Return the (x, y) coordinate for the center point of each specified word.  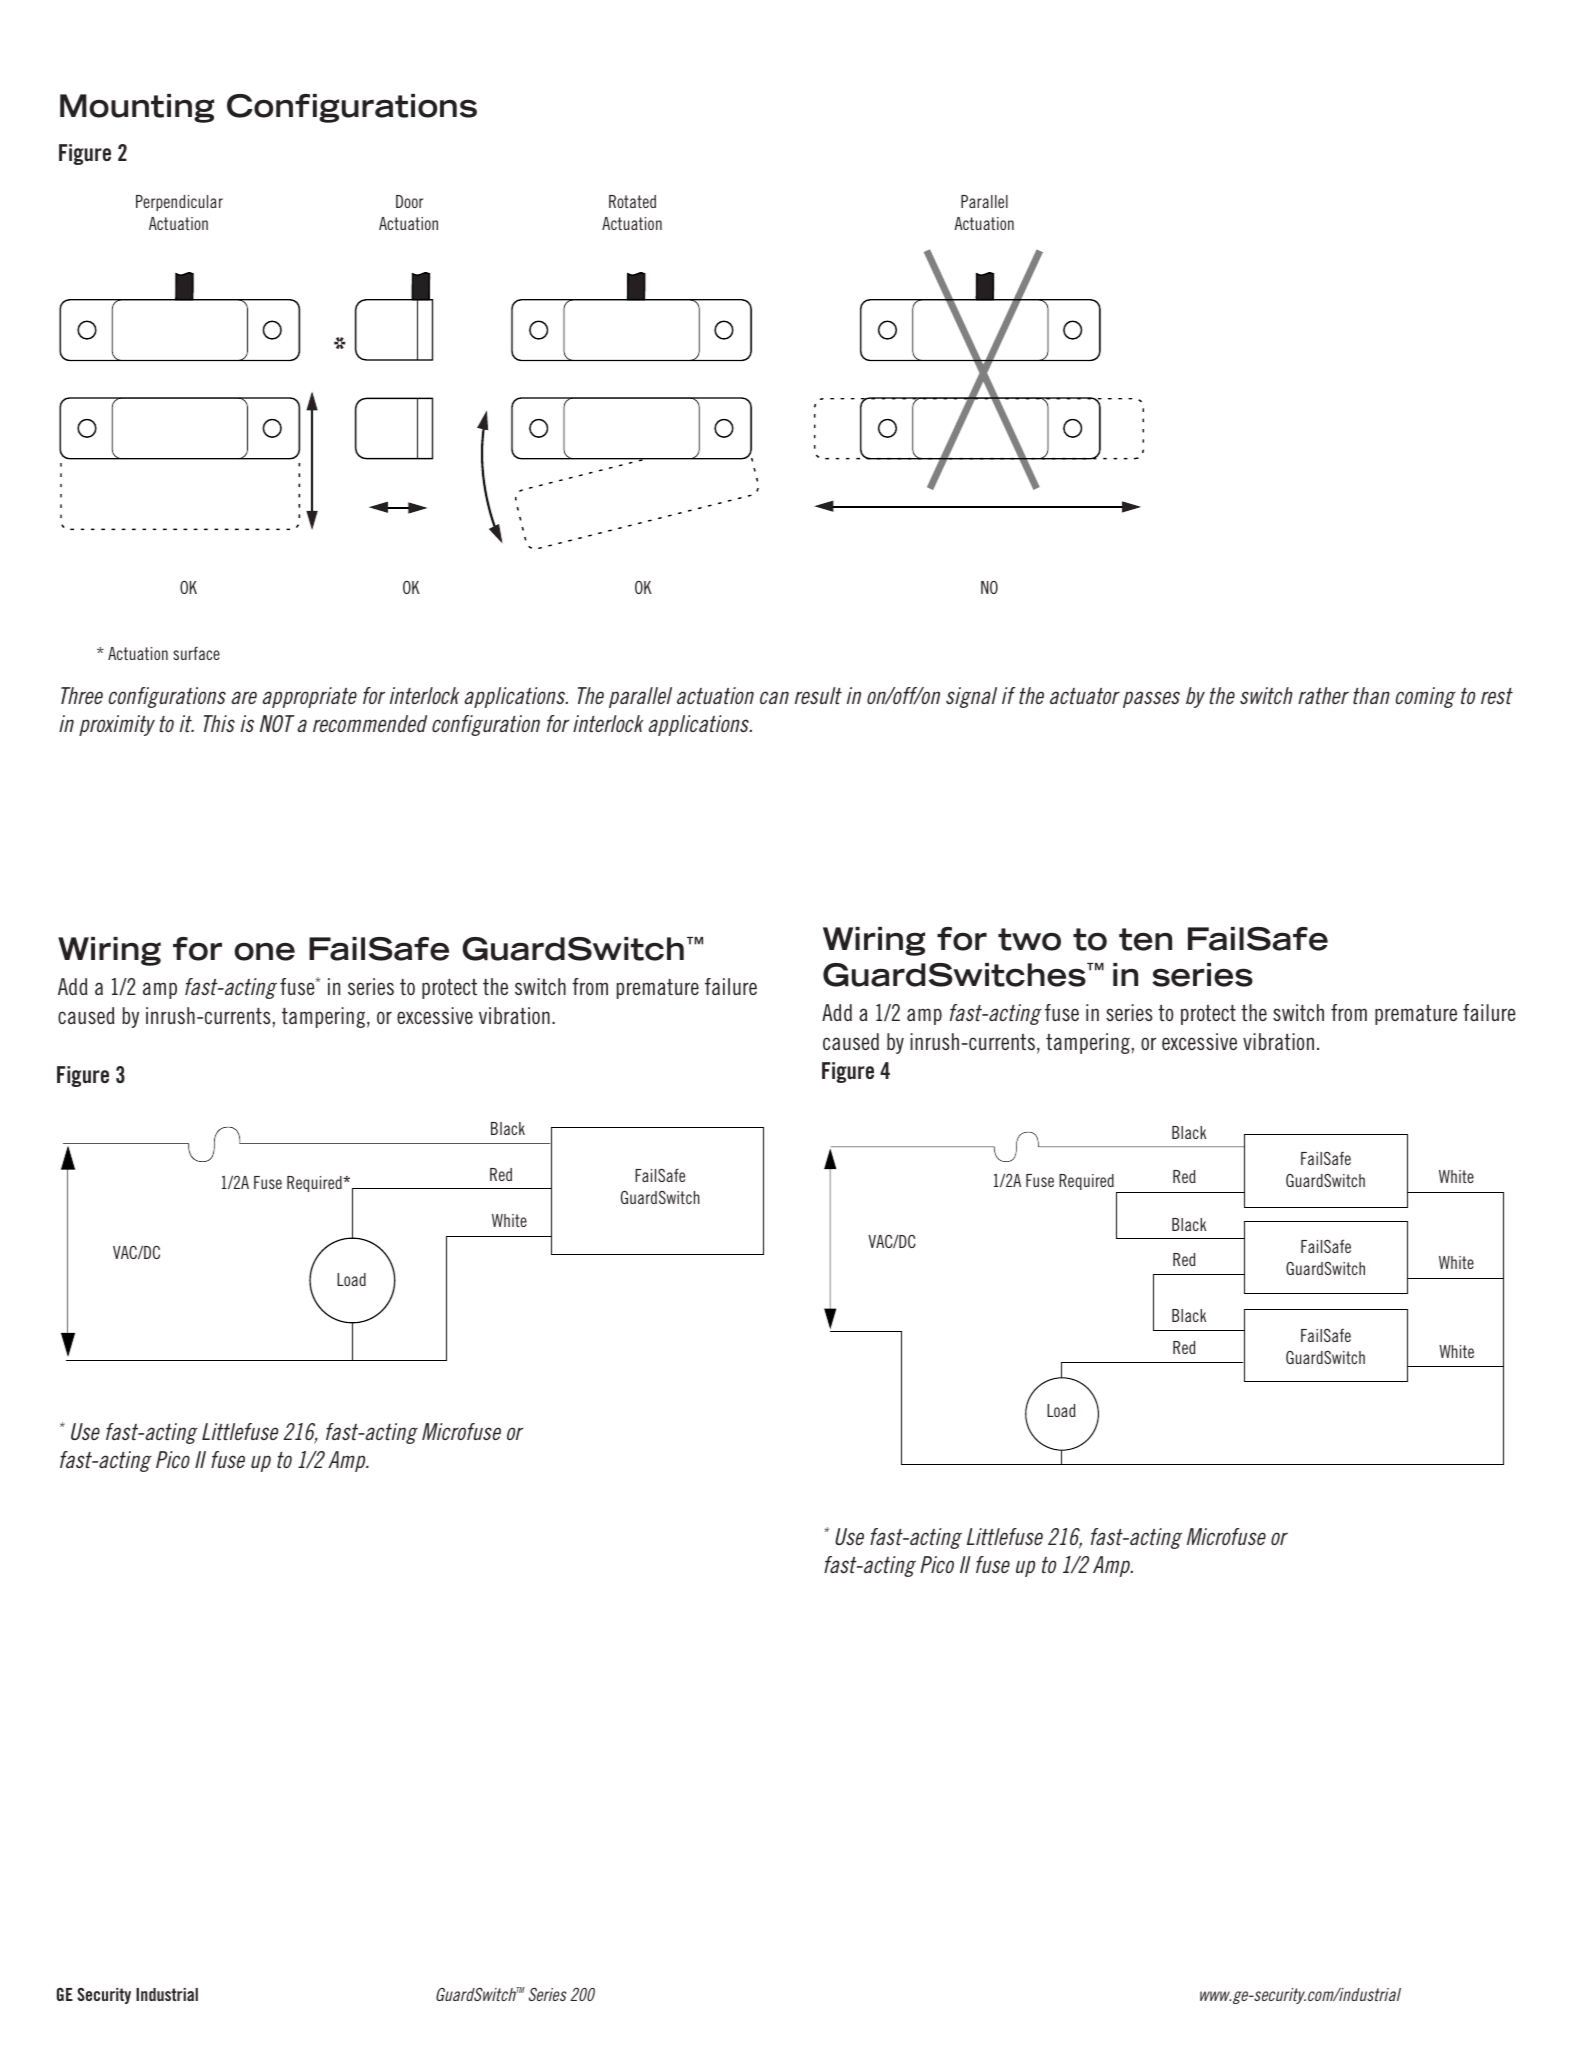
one (264, 951)
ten (1145, 939)
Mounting (137, 108)
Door (409, 201)
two (1029, 939)
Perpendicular (179, 203)
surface (196, 653)
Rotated (632, 201)
